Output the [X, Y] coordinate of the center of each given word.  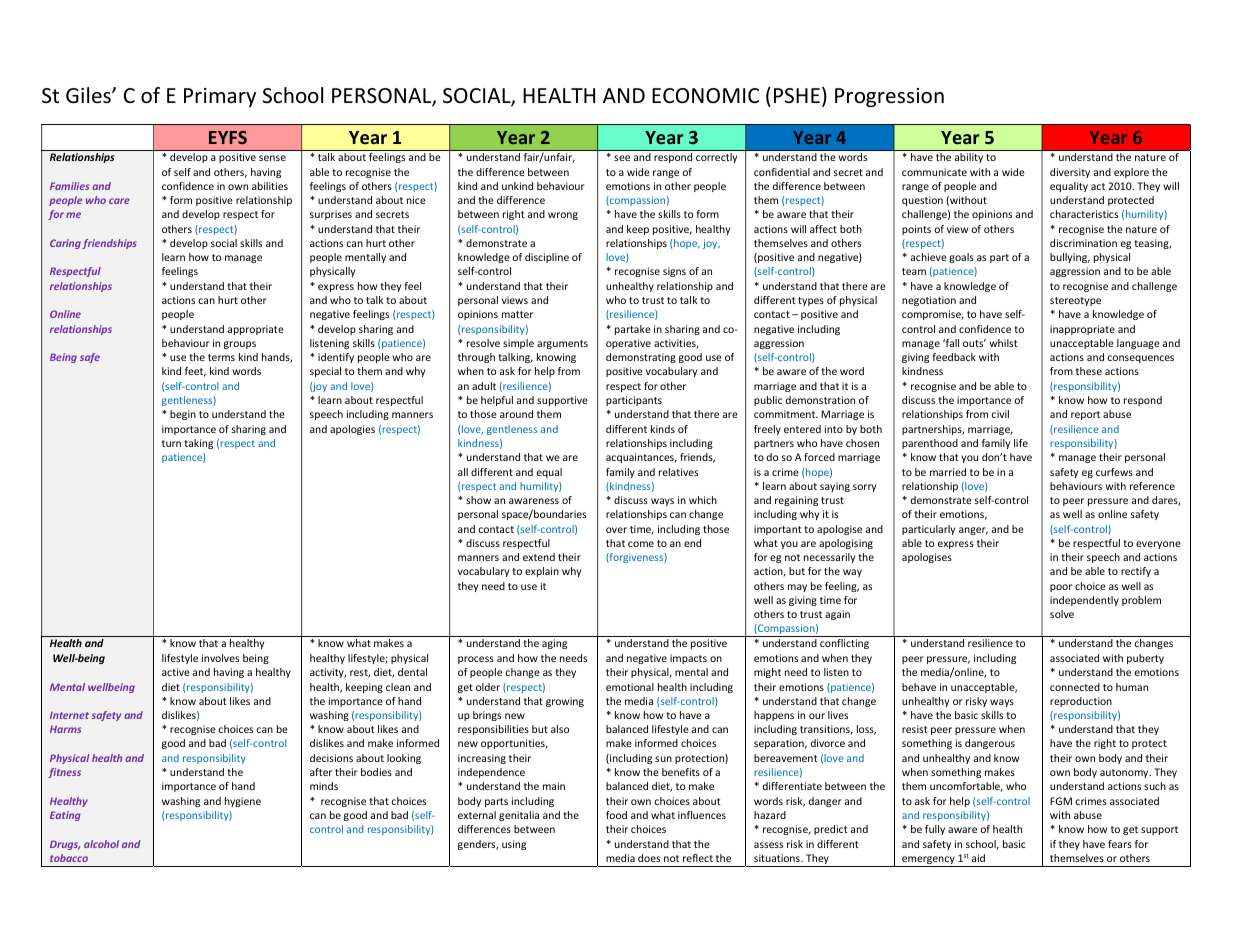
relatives [678, 472]
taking [198, 444]
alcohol [101, 844]
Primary [220, 97]
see [622, 158]
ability [969, 158]
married [948, 472]
